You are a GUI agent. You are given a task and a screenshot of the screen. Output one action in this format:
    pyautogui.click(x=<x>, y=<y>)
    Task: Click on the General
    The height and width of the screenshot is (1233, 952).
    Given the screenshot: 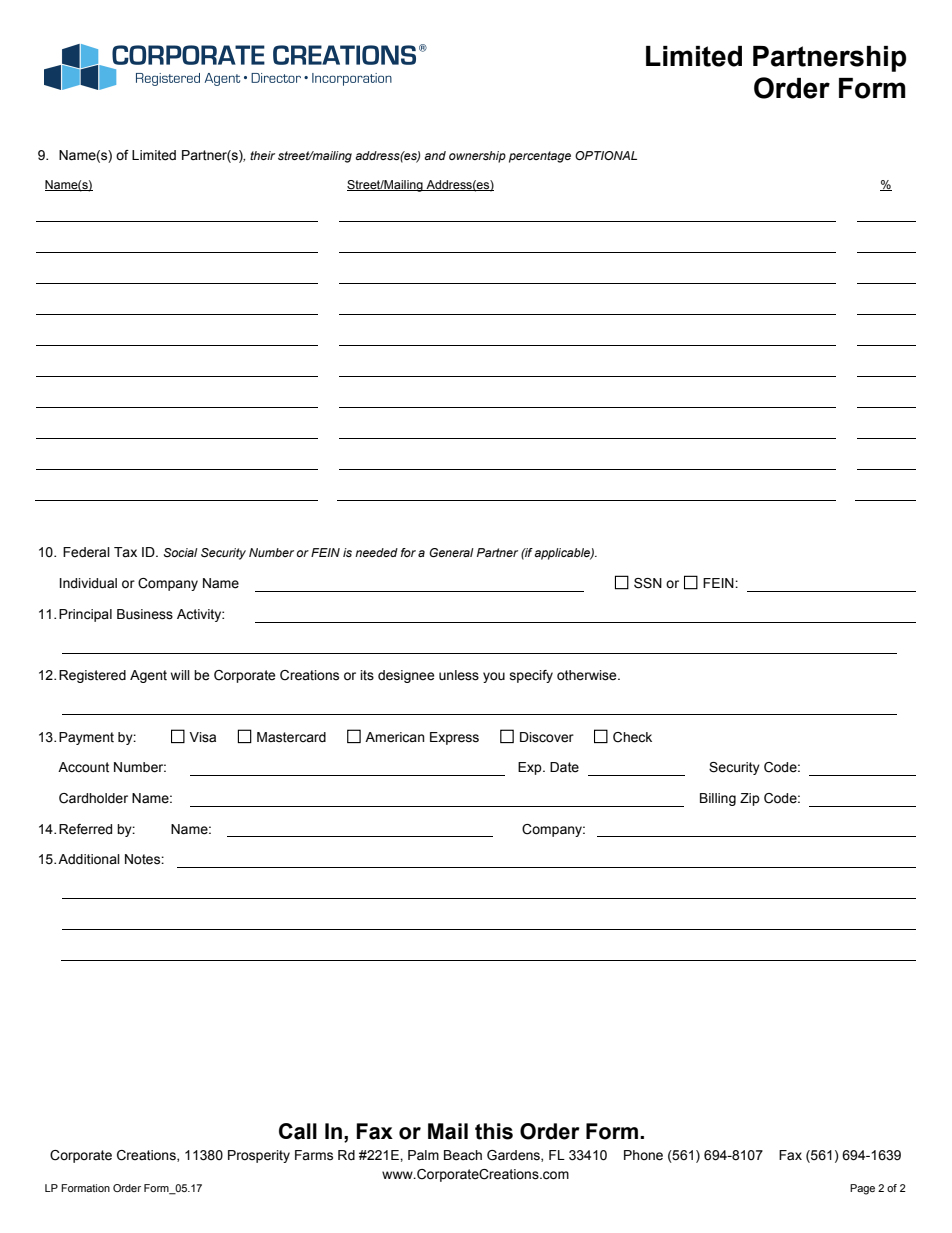 What is the action you would take?
    pyautogui.click(x=451, y=552)
